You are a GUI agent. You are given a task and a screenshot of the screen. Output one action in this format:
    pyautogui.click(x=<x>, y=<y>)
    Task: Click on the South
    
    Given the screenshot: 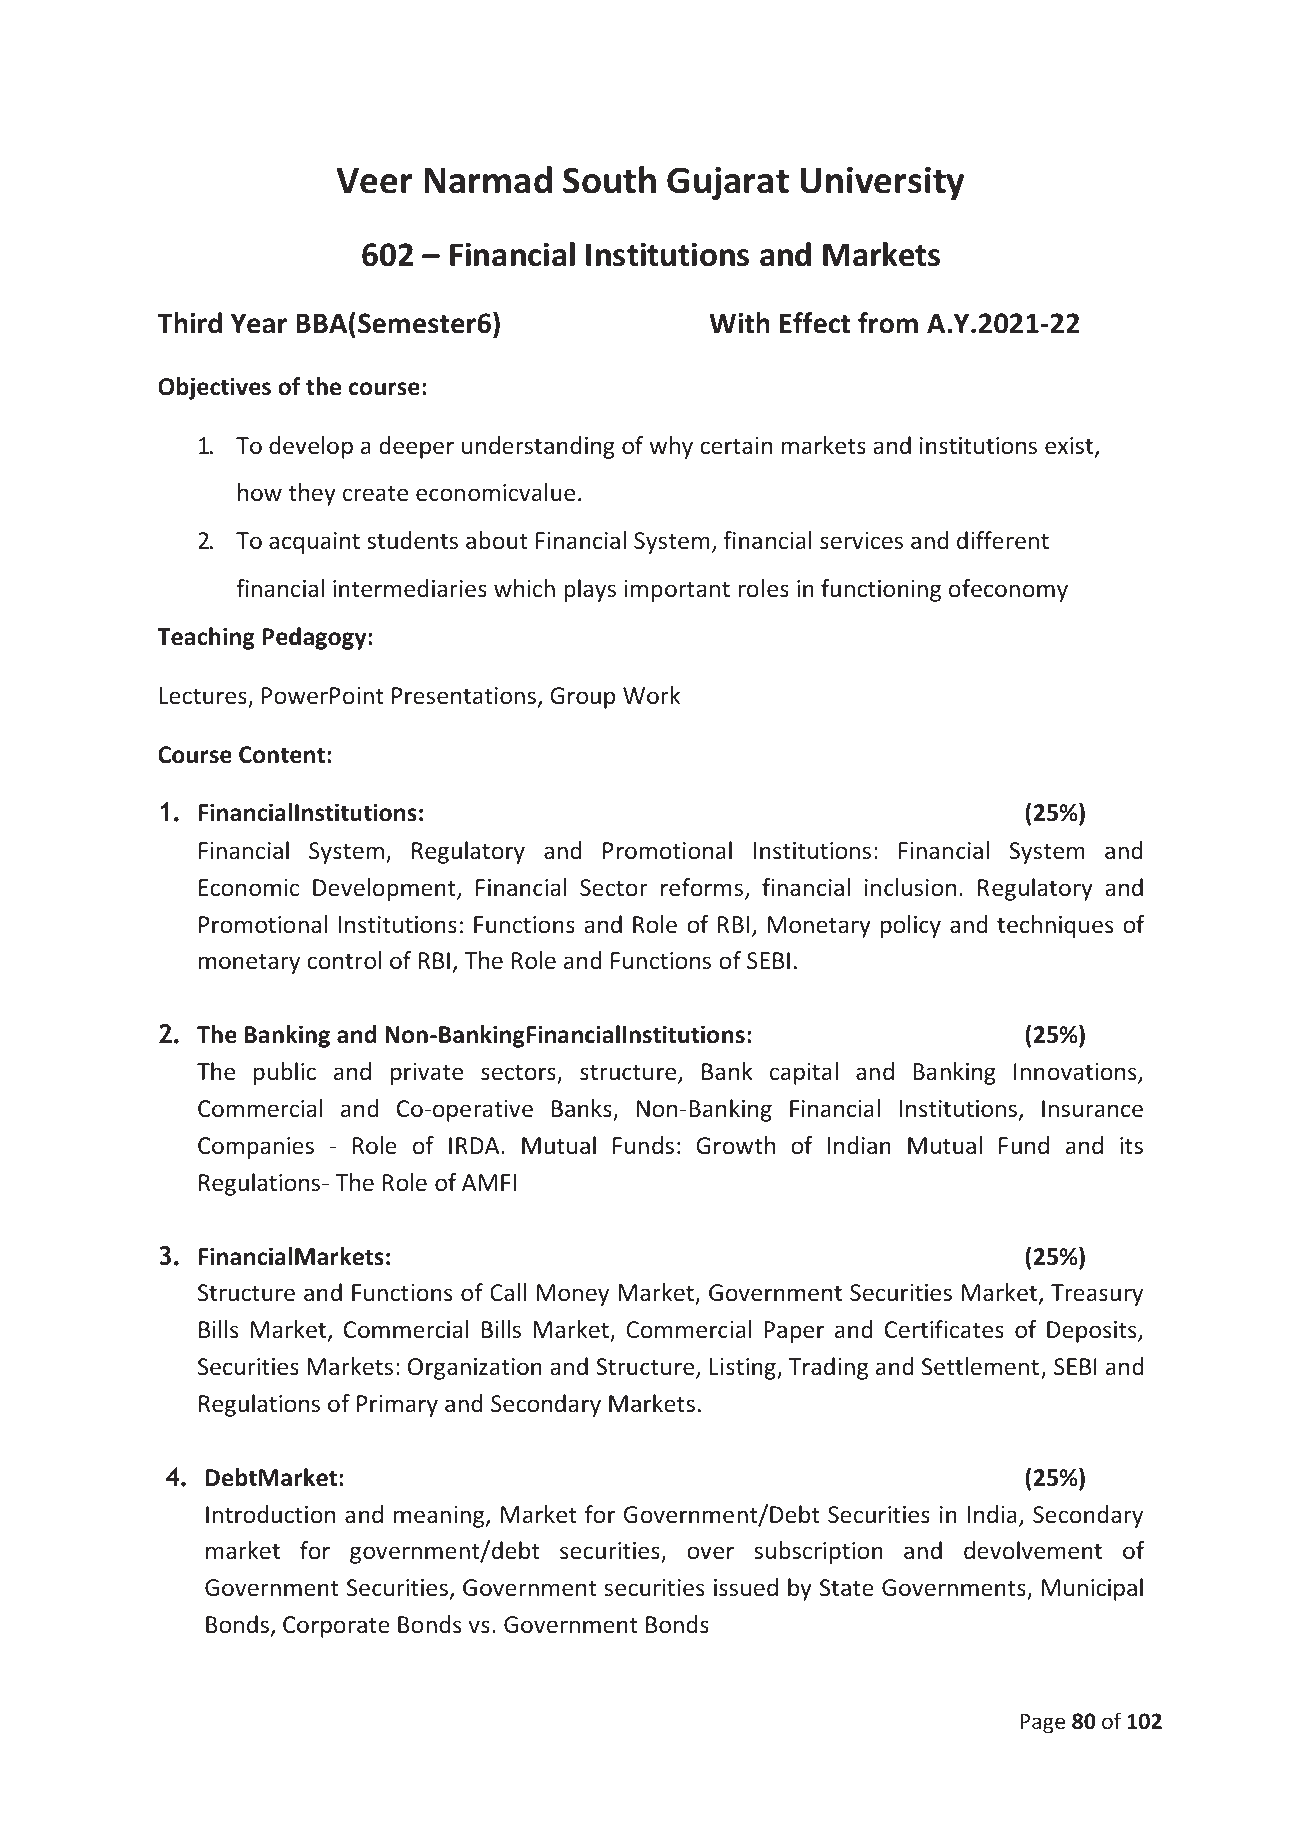 What is the action you would take?
    pyautogui.click(x=609, y=180)
